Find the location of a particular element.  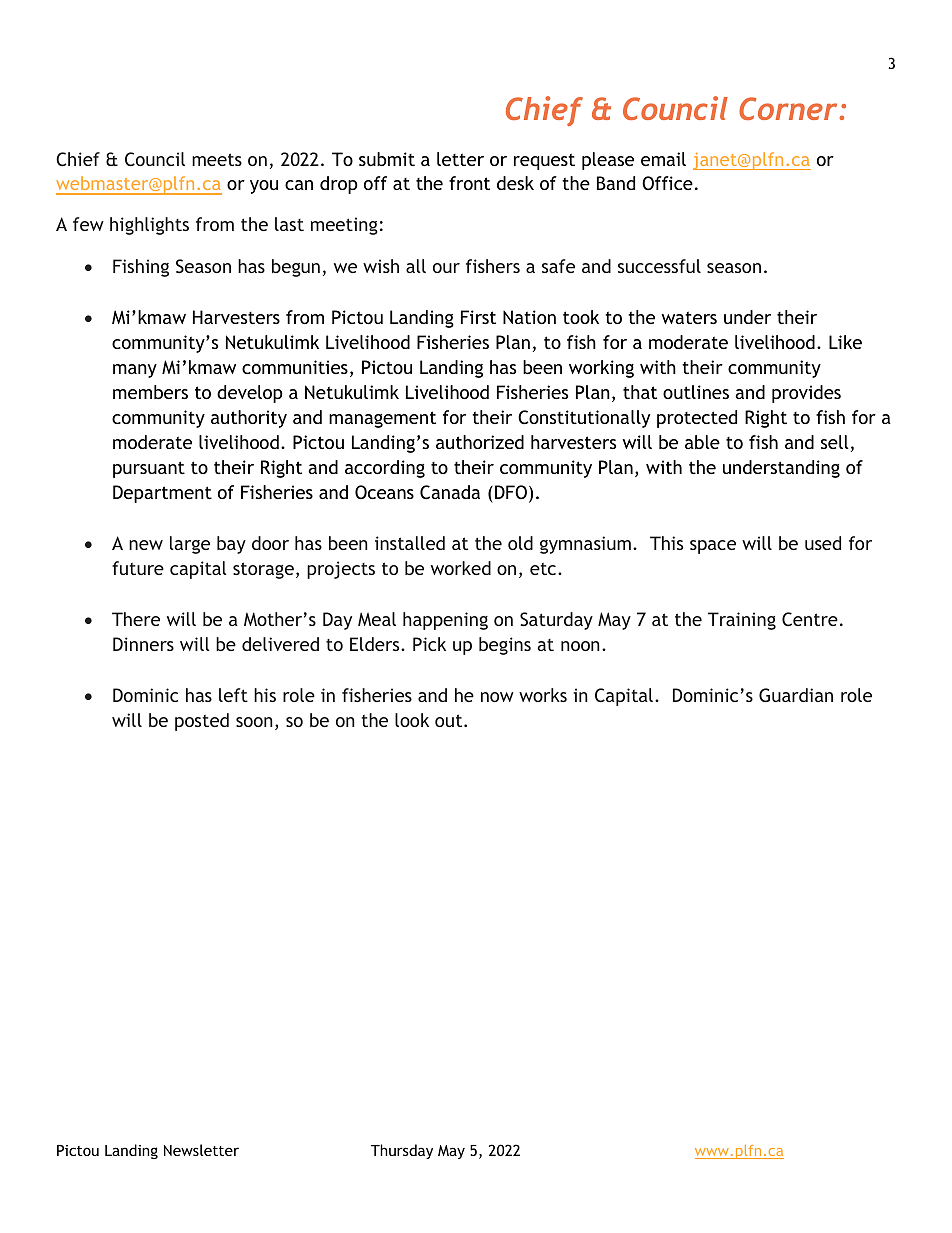

happening is located at coordinates (445, 621).
